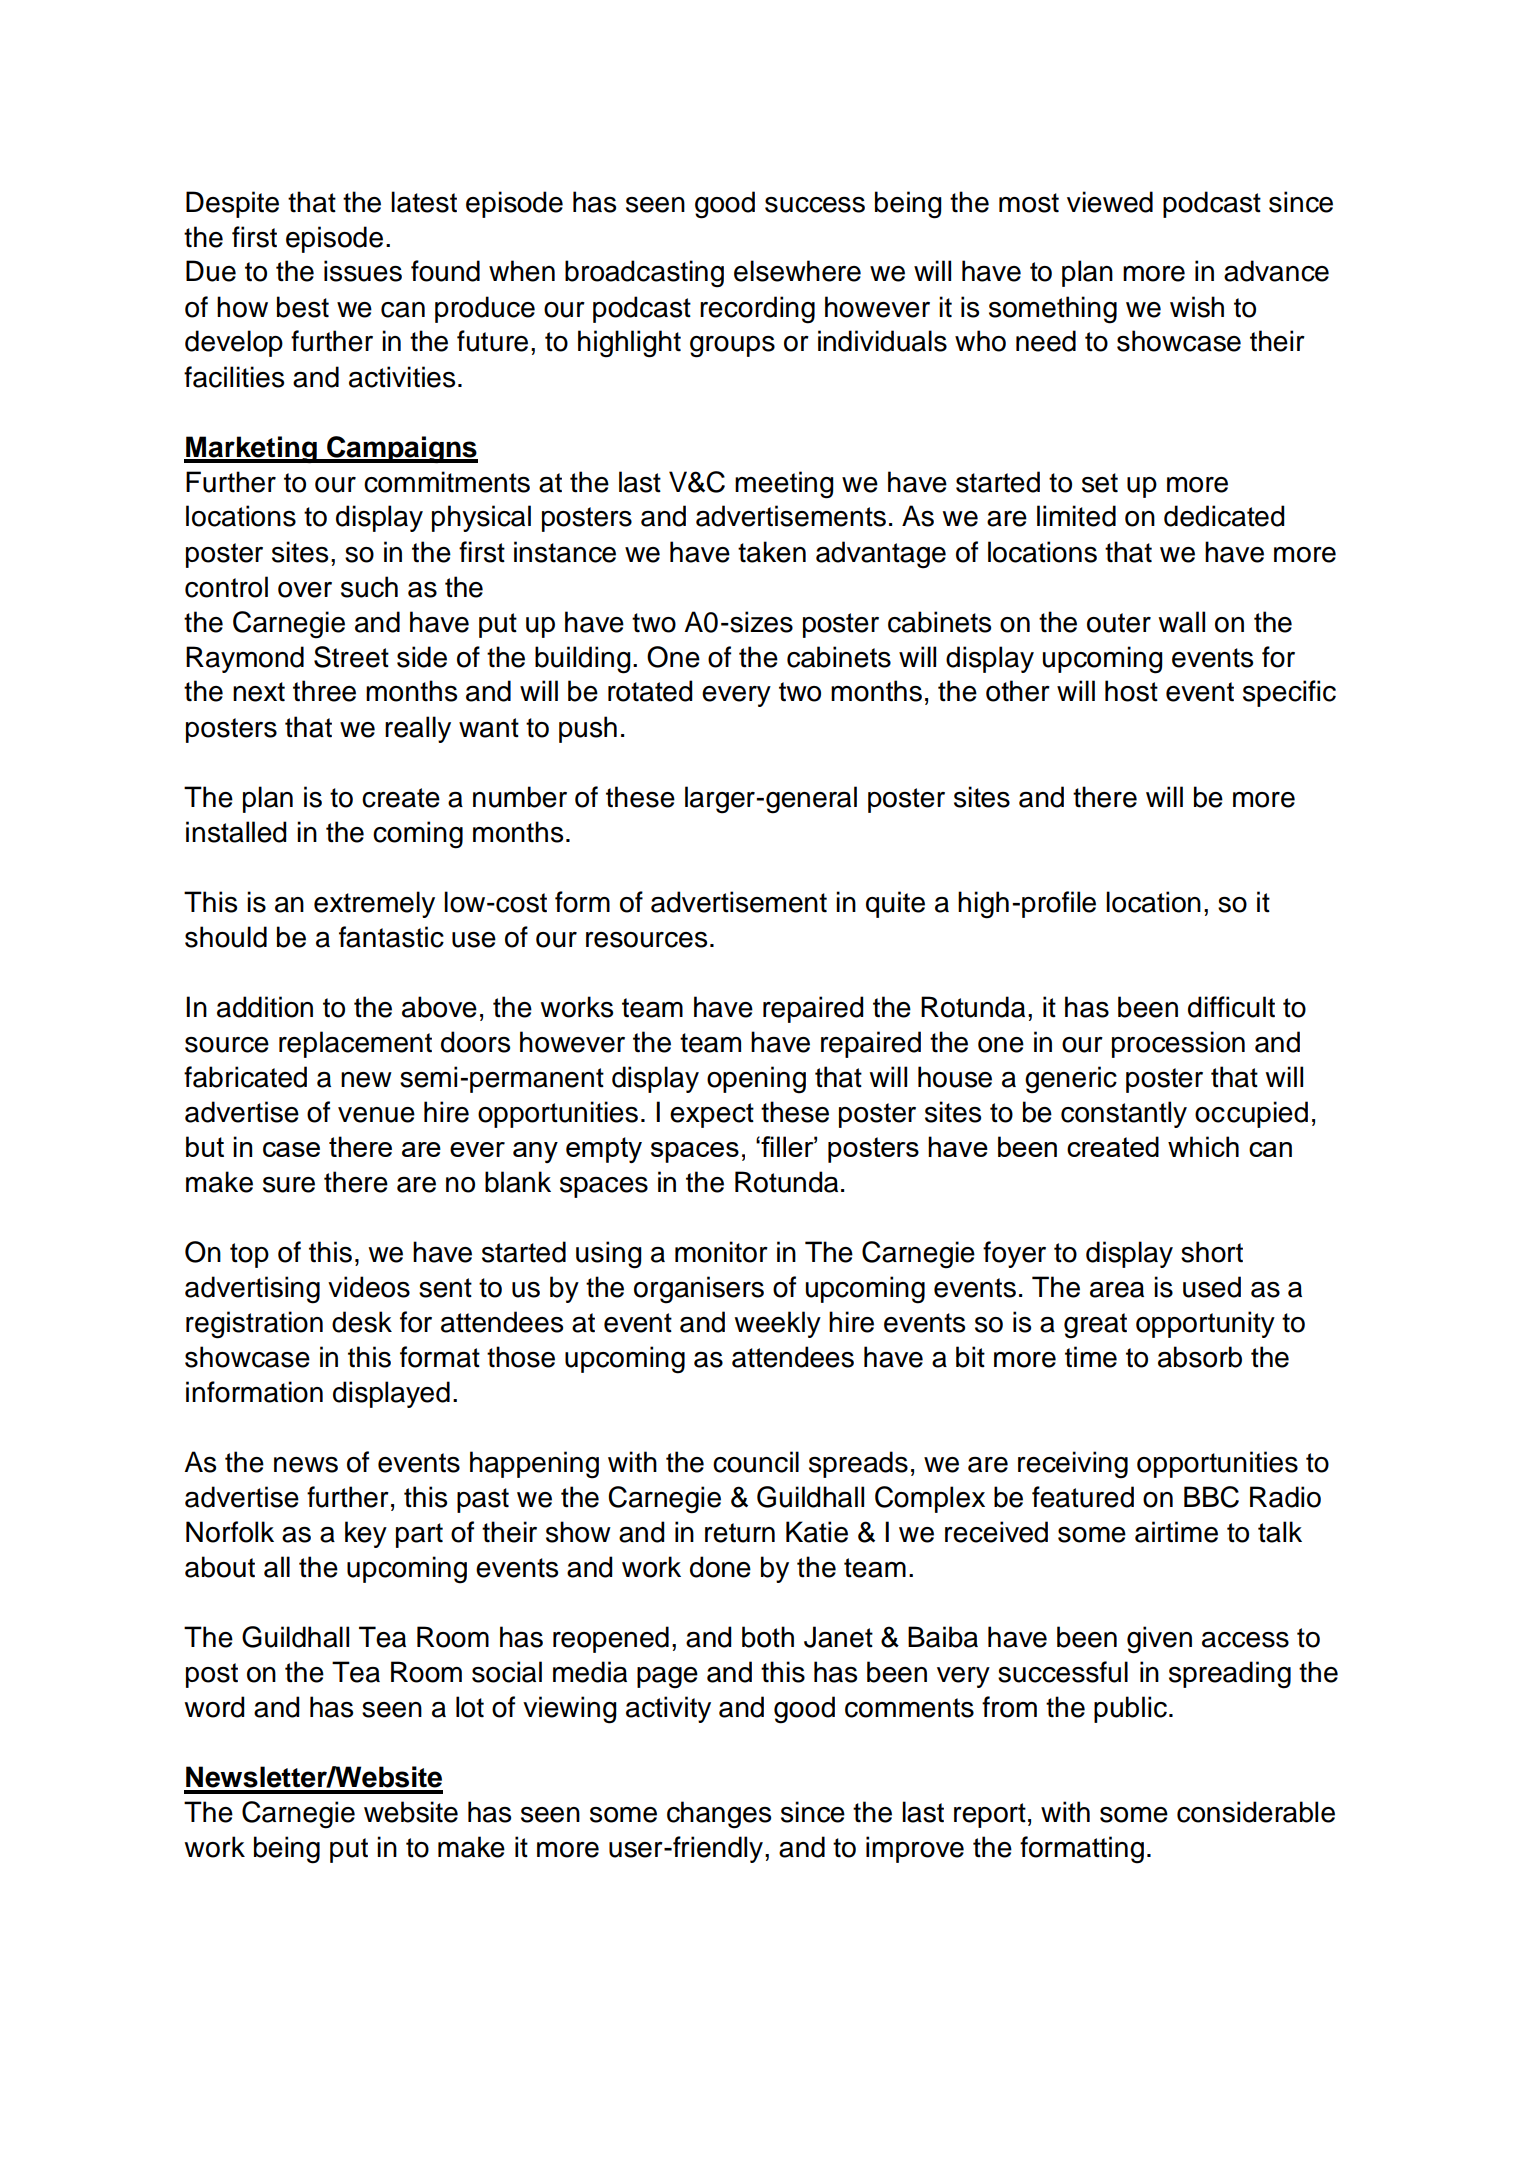 The height and width of the screenshot is (2159, 1526). I want to click on word, so click(214, 1707).
